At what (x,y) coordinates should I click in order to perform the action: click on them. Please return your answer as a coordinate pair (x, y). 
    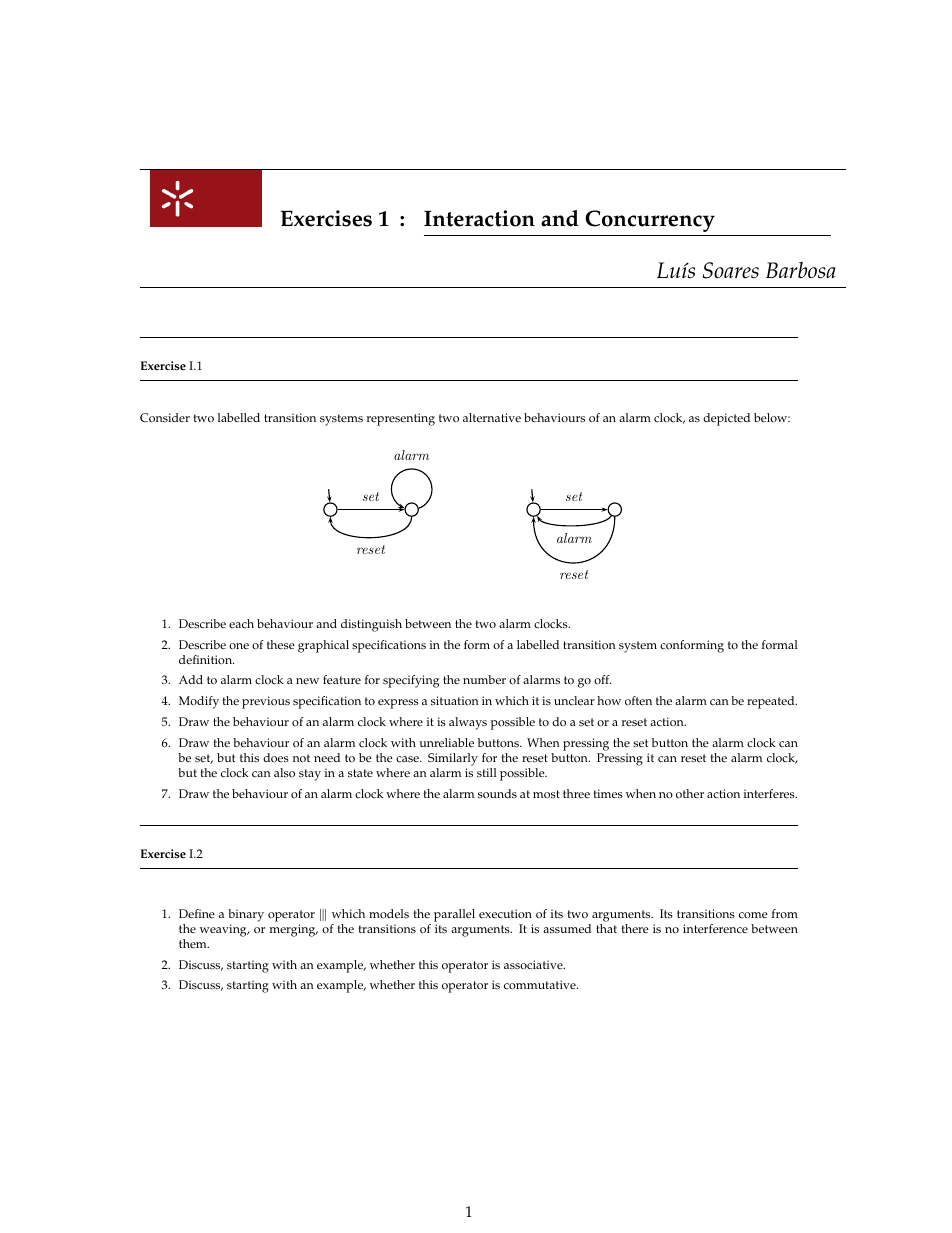
    Looking at the image, I should click on (194, 943).
